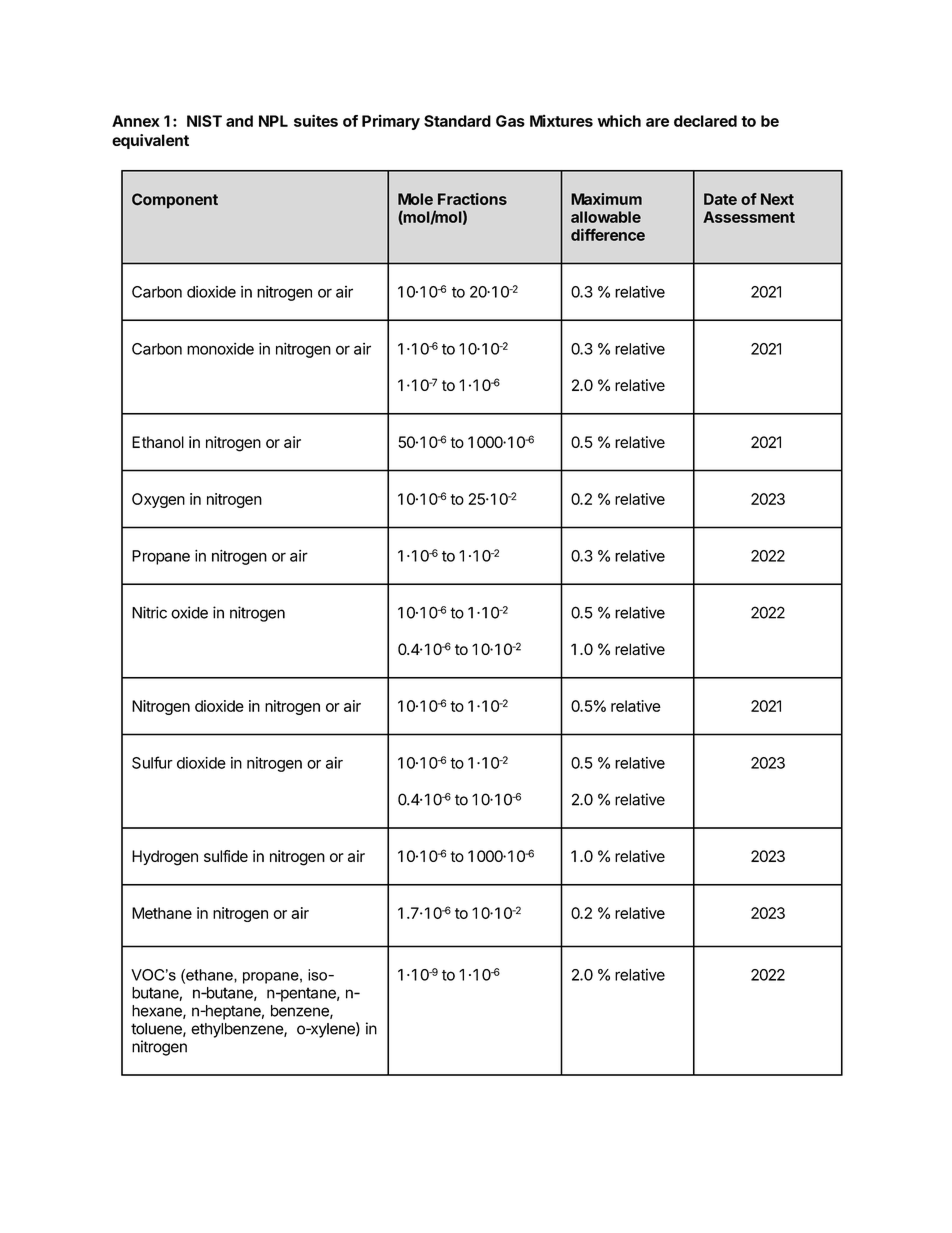 The width and height of the image is (952, 1233). Describe the element at coordinates (158, 442) in the image. I see `Ethanol` at that location.
